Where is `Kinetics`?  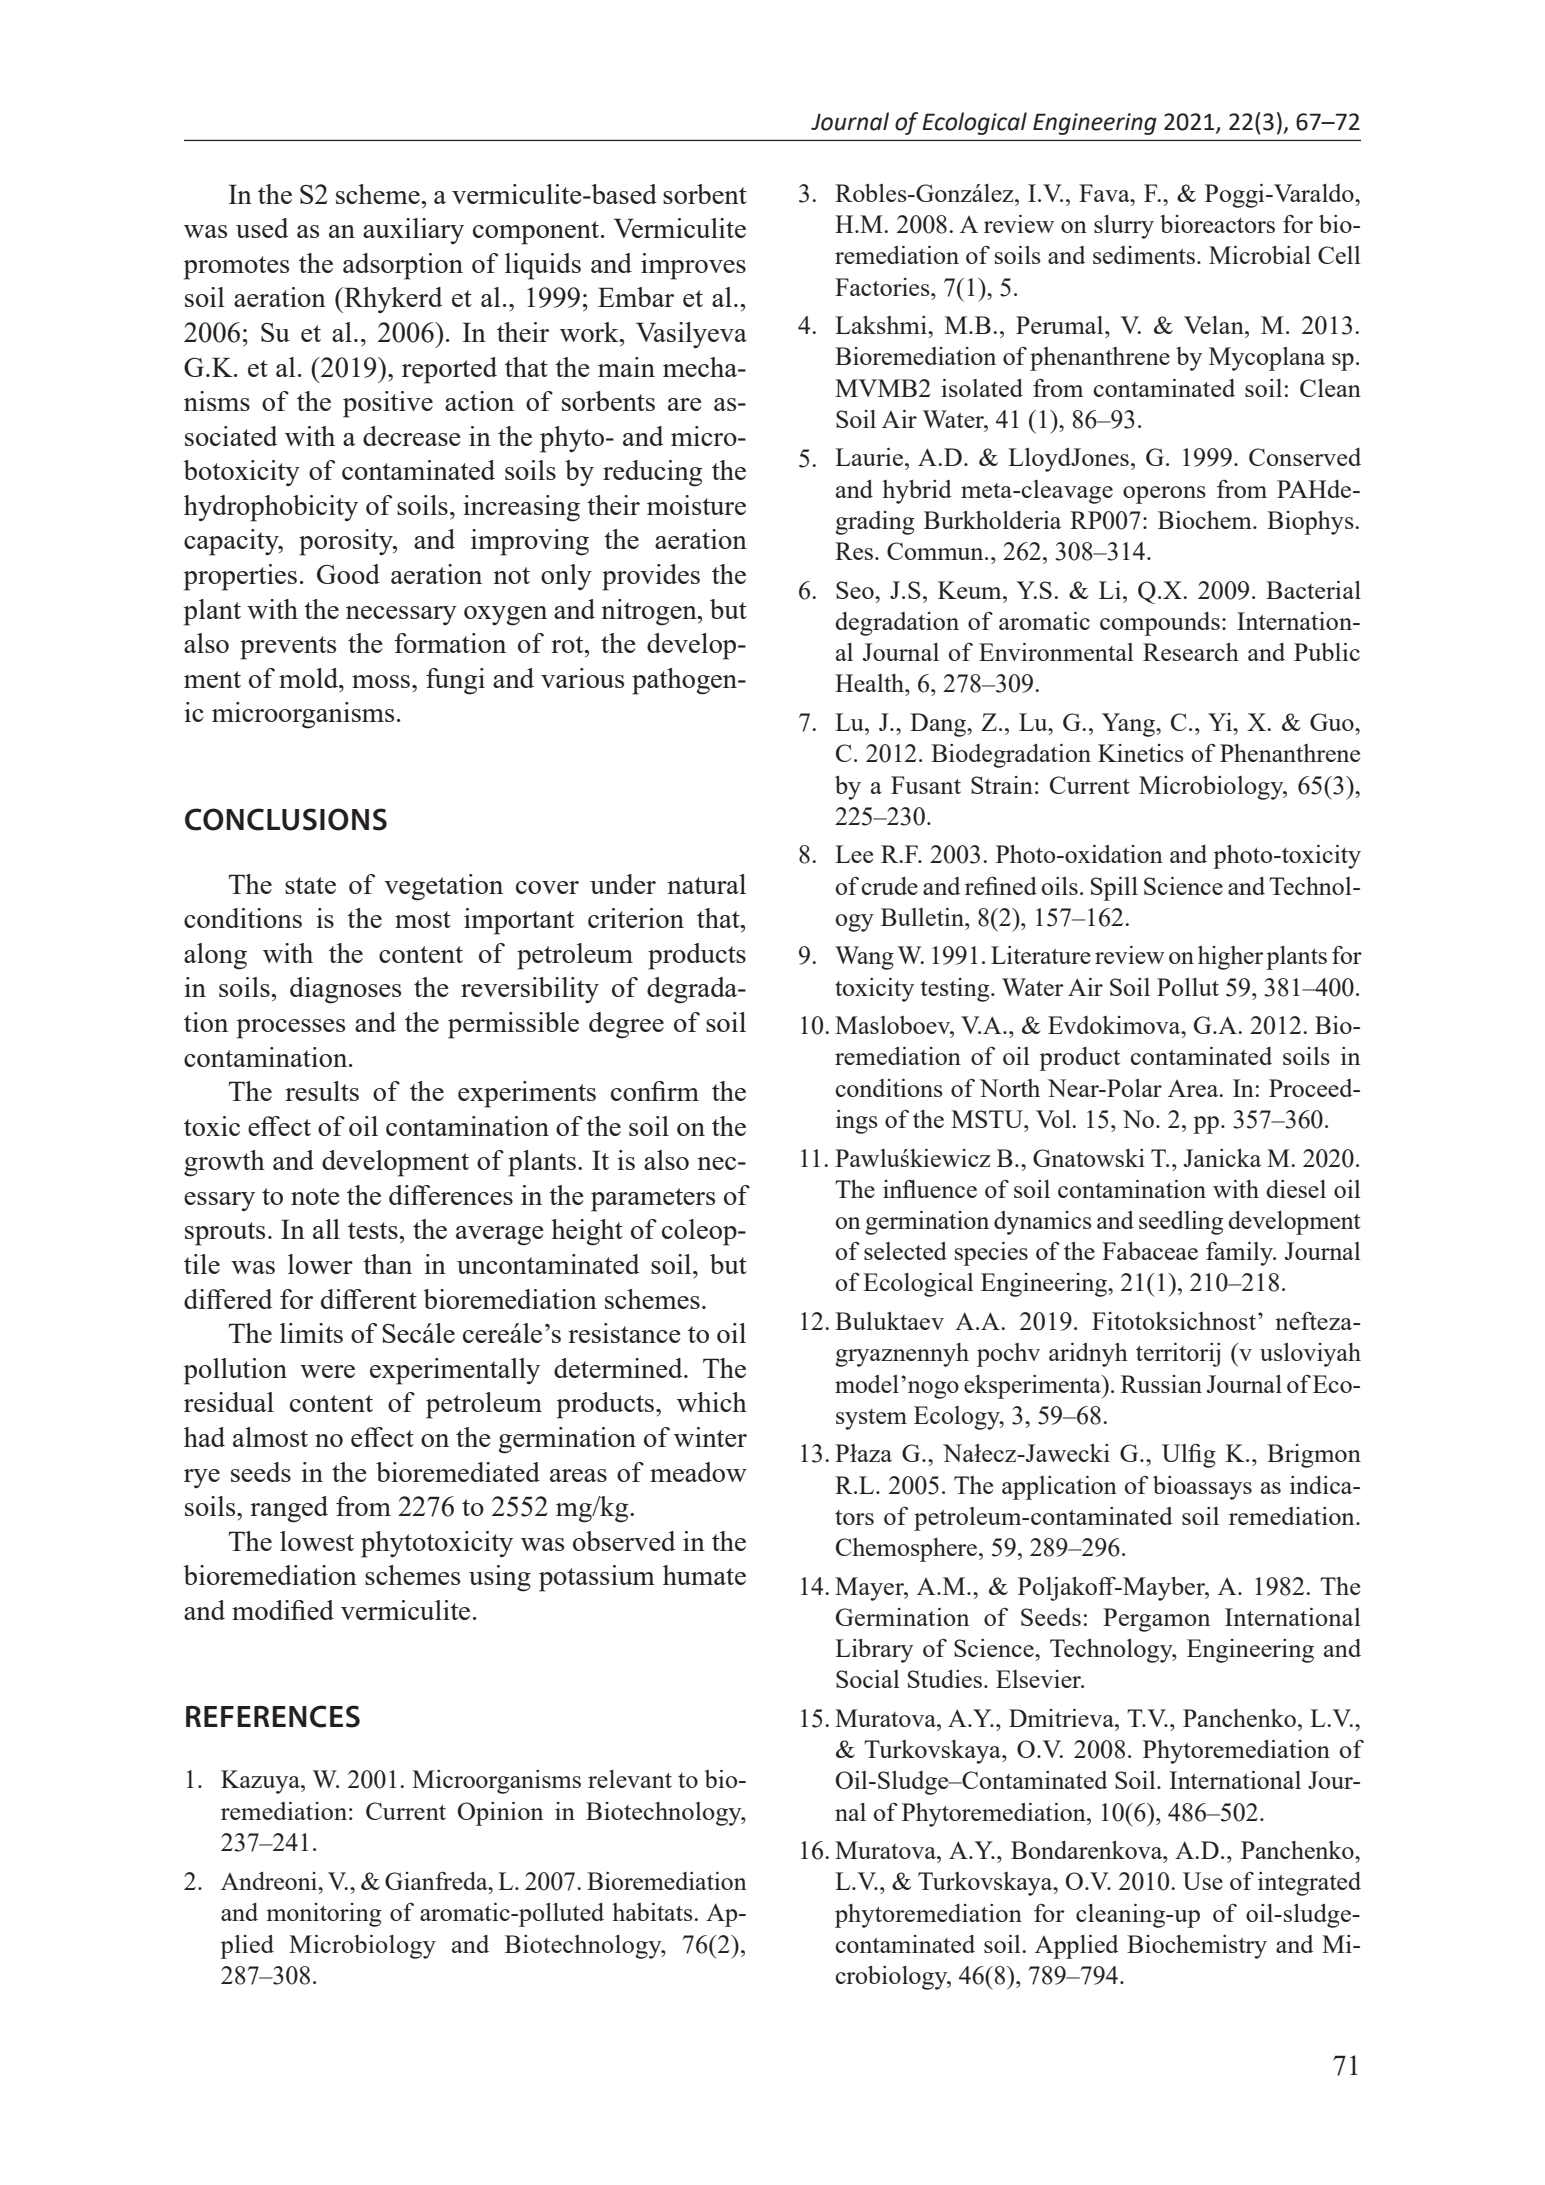
Kinetics is located at coordinates (1141, 753).
